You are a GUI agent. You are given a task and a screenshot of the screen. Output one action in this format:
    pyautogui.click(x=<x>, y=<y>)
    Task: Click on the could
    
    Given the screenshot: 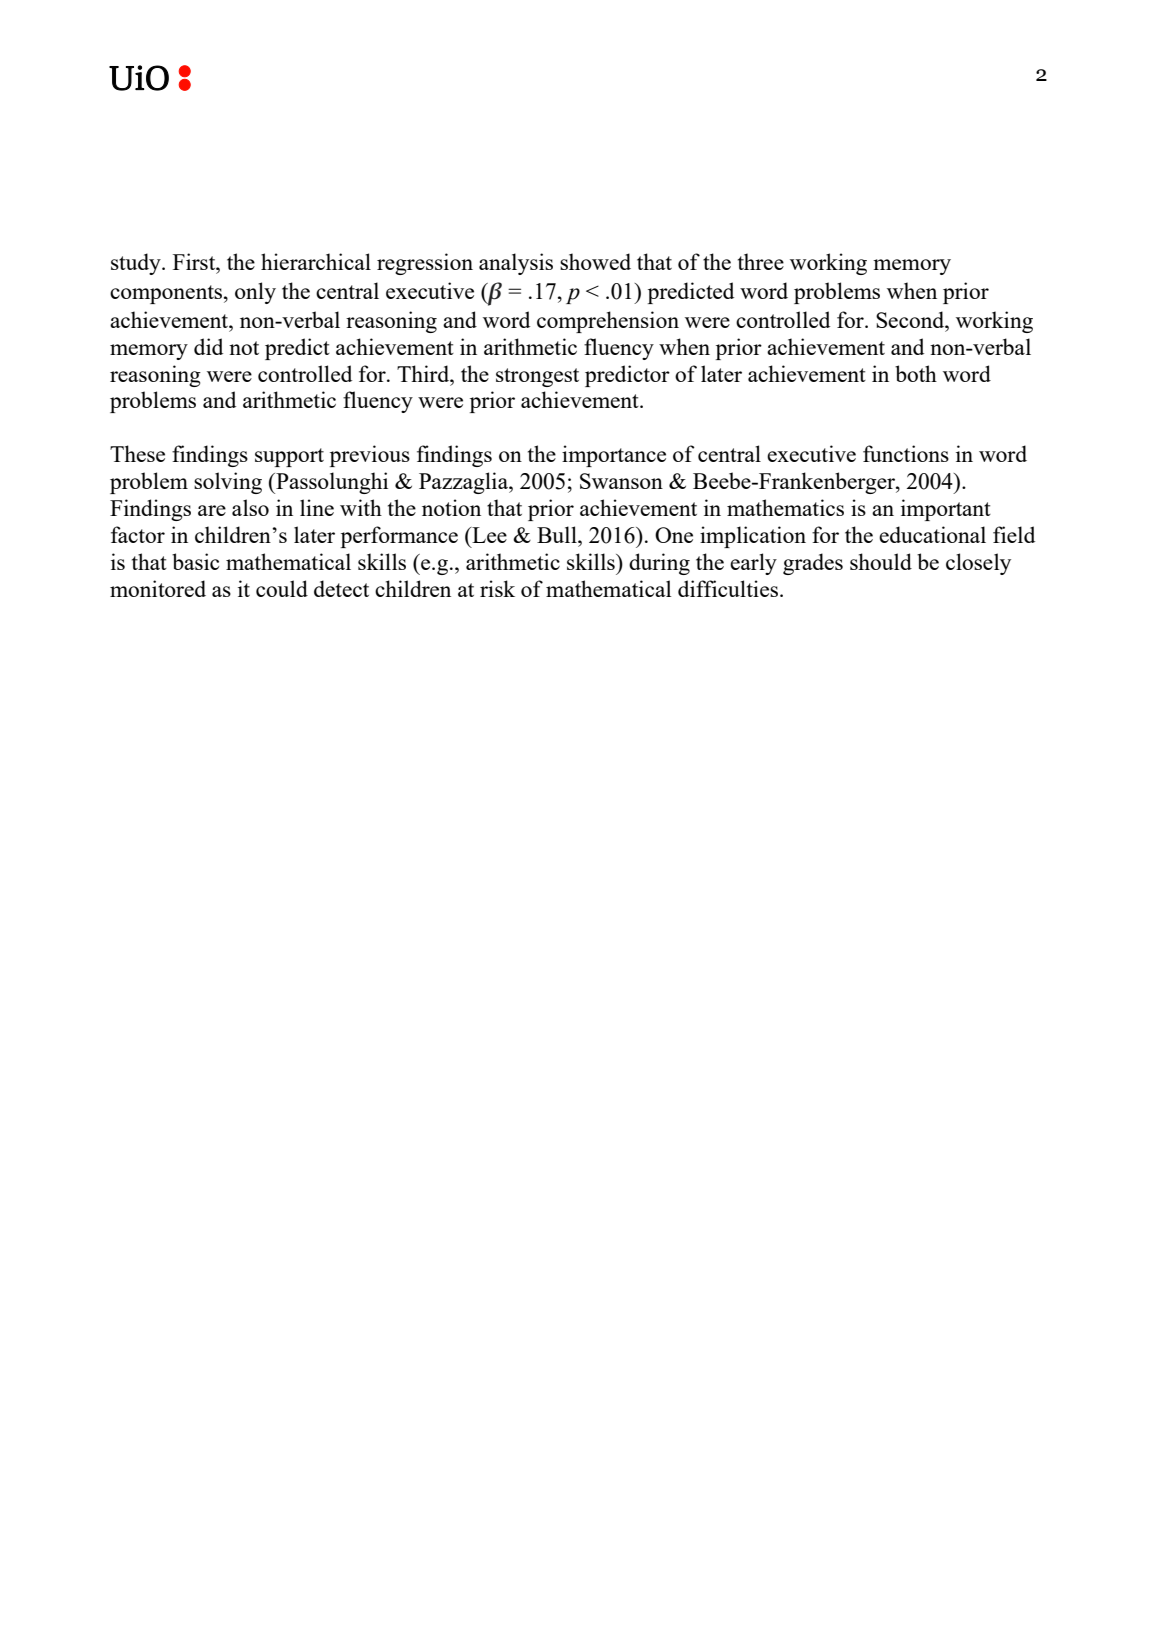 What is the action you would take?
    pyautogui.click(x=282, y=588)
